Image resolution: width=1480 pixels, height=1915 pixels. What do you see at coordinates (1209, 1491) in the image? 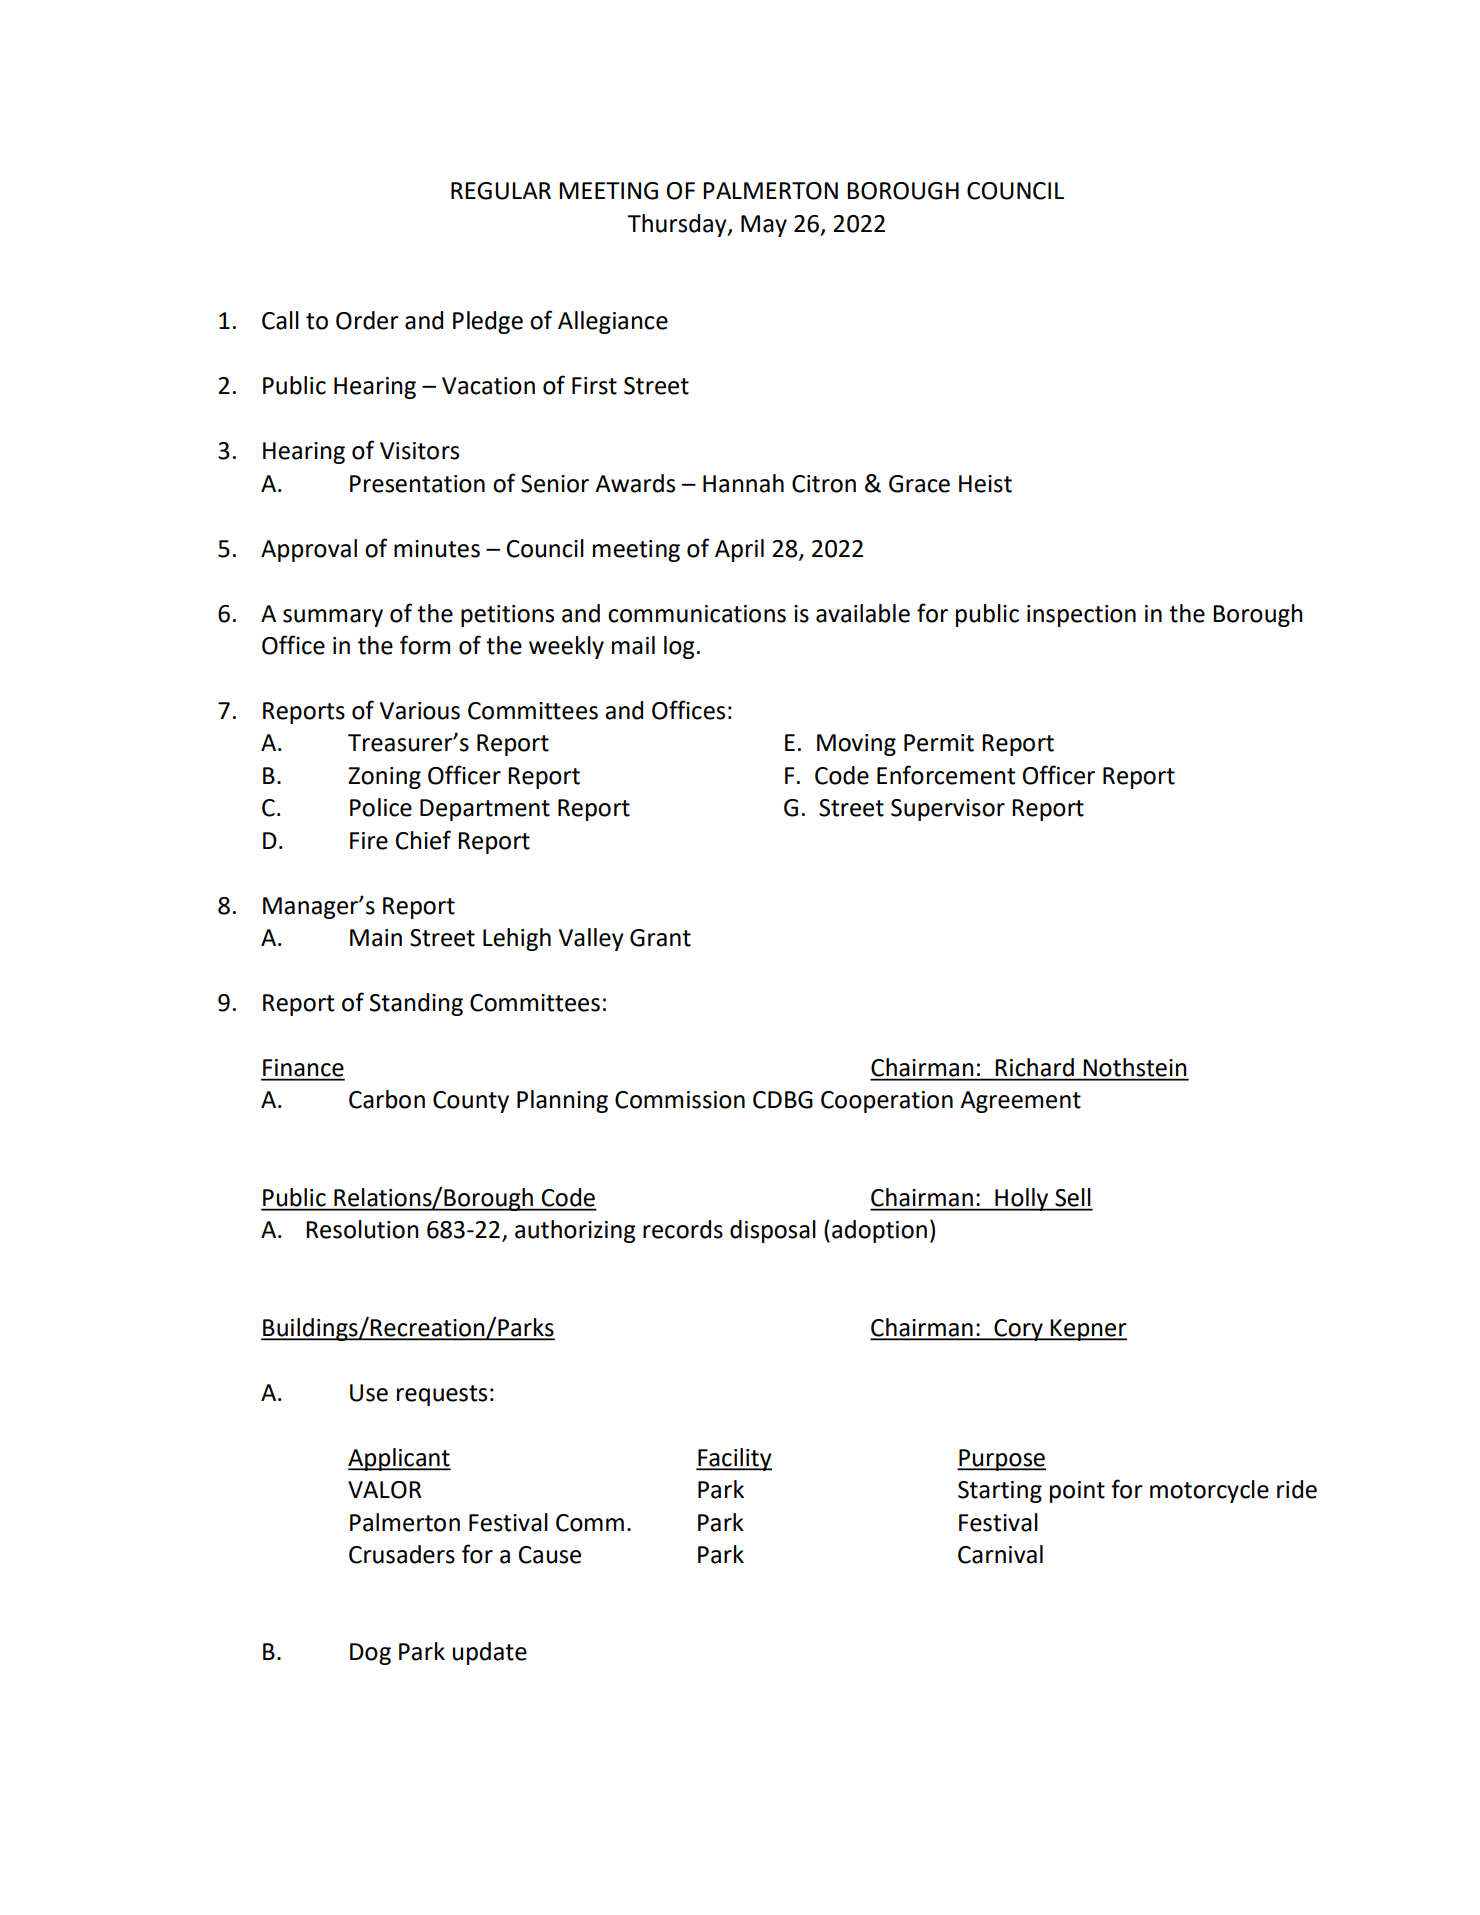
I see `motorcycle` at bounding box center [1209, 1491].
